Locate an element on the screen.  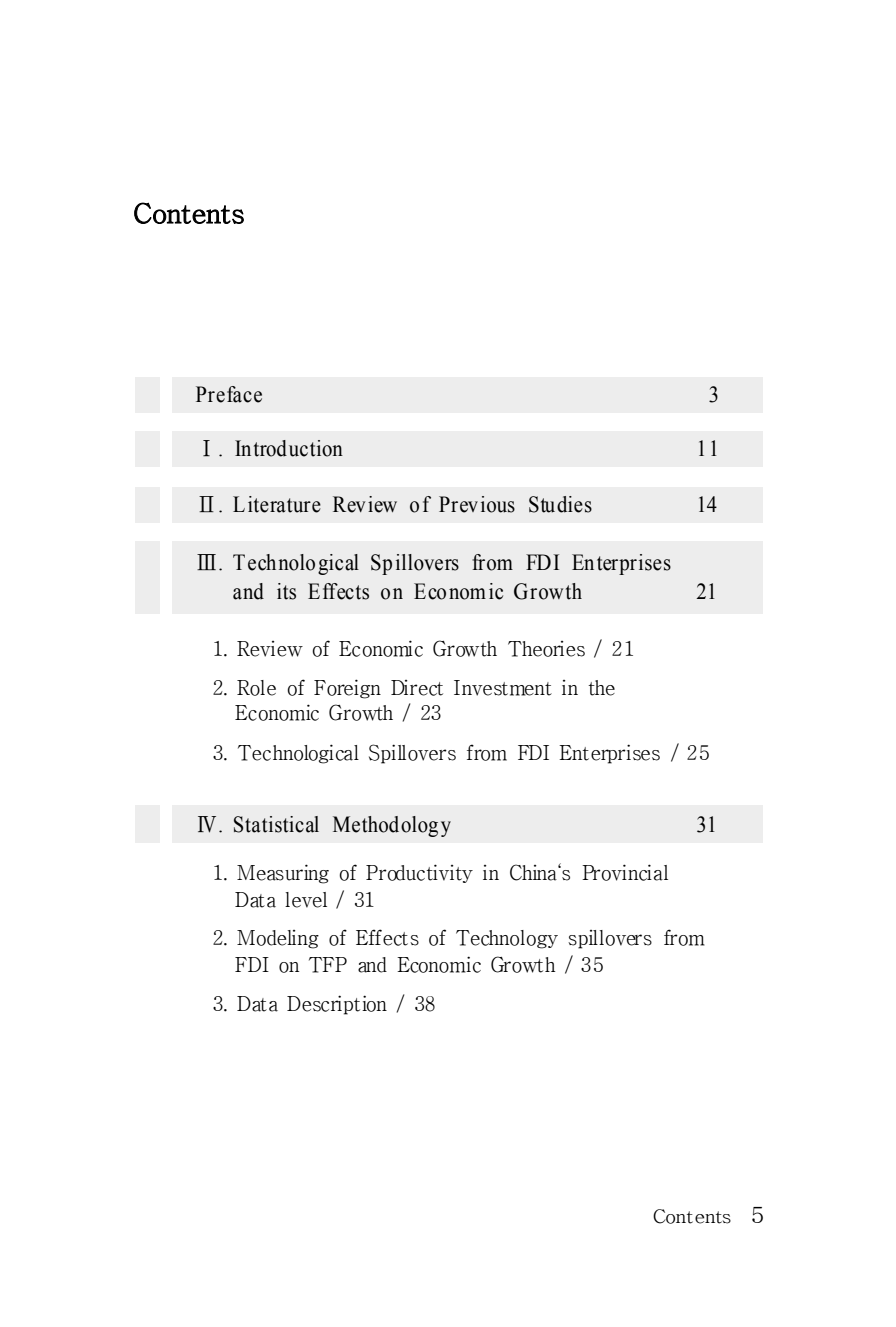
Methodology is located at coordinates (392, 826).
